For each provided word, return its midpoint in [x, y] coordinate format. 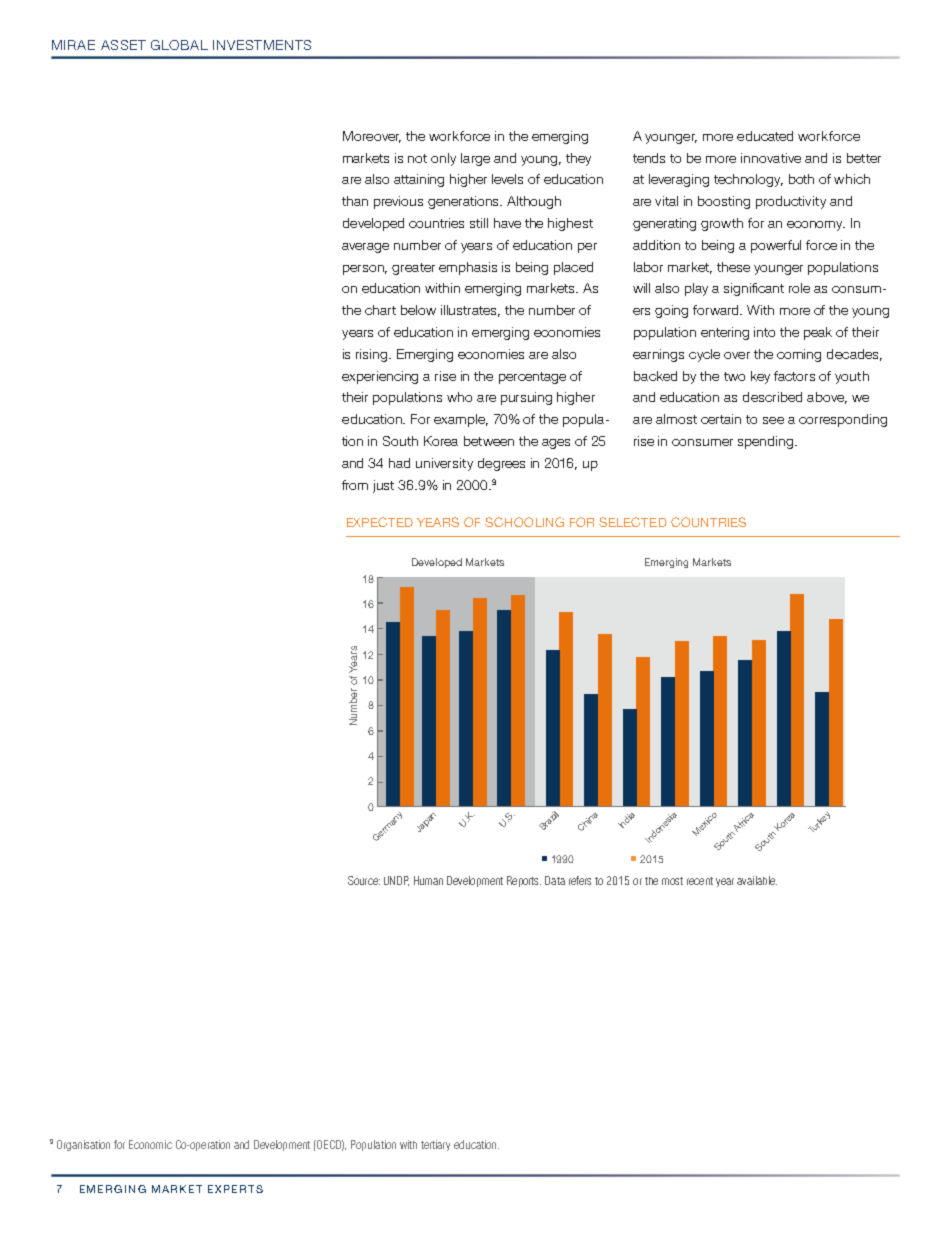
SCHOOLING [524, 522]
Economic [150, 1144]
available [757, 880]
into [764, 332]
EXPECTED [380, 522]
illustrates [470, 311]
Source [364, 880]
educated [765, 136]
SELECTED [633, 522]
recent [700, 881]
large [475, 159]
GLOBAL [179, 45]
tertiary [435, 1145]
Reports [524, 881]
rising [373, 355]
